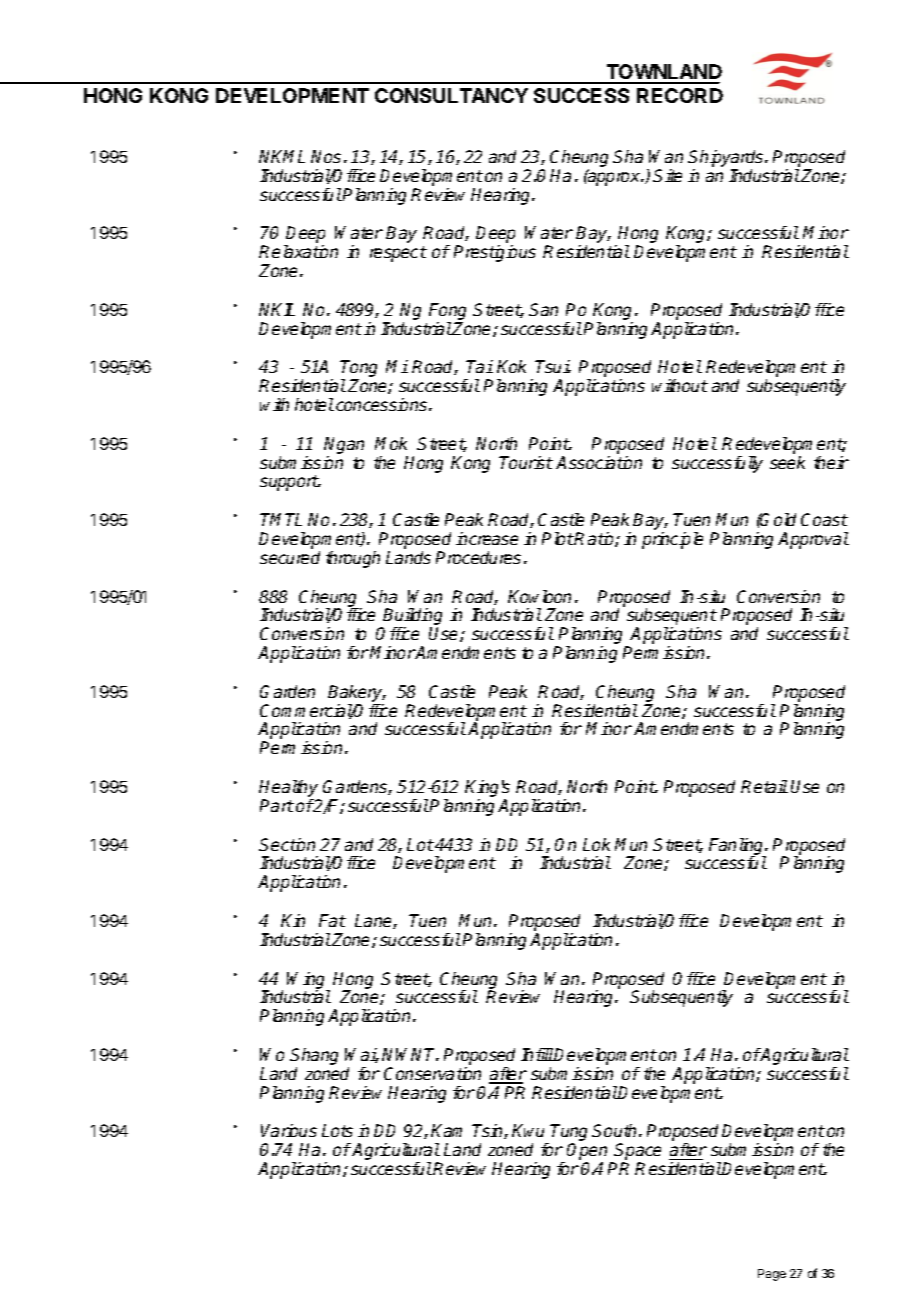  Describe the element at coordinates (727, 160) in the screenshot. I see `Shipyards` at that location.
